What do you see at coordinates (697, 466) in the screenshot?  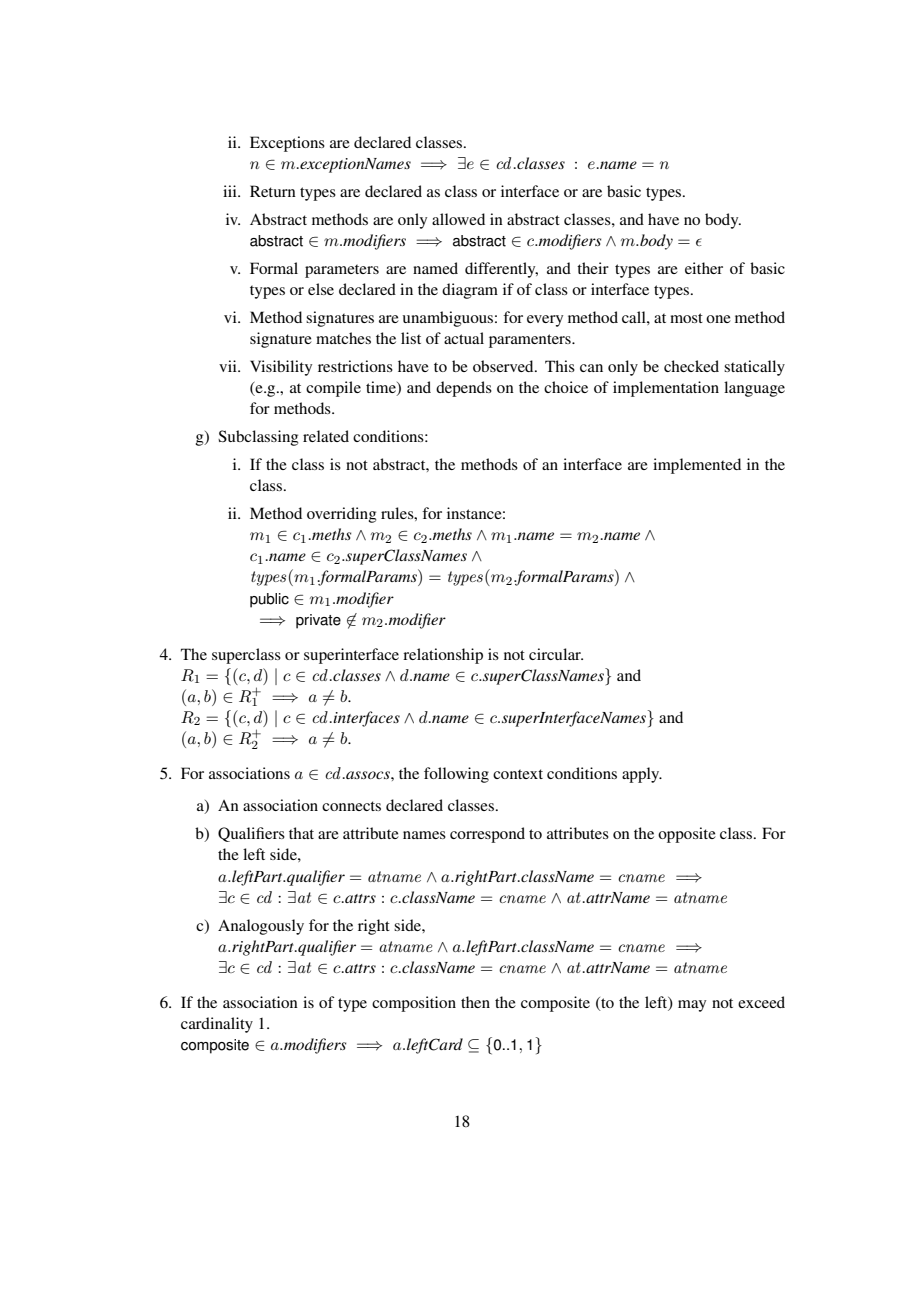 I see `implemented` at bounding box center [697, 466].
